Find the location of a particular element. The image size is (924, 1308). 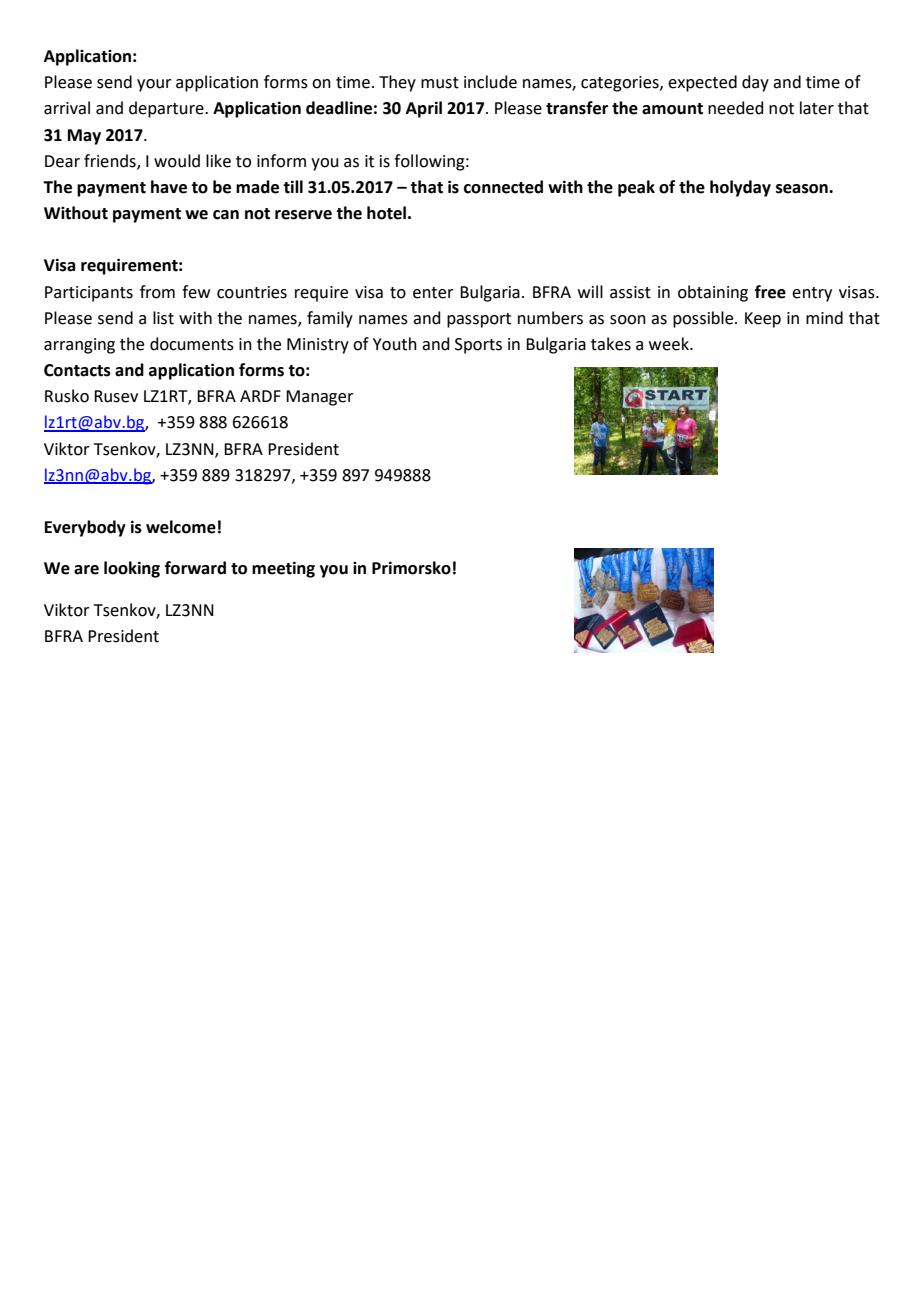

must is located at coordinates (440, 83).
